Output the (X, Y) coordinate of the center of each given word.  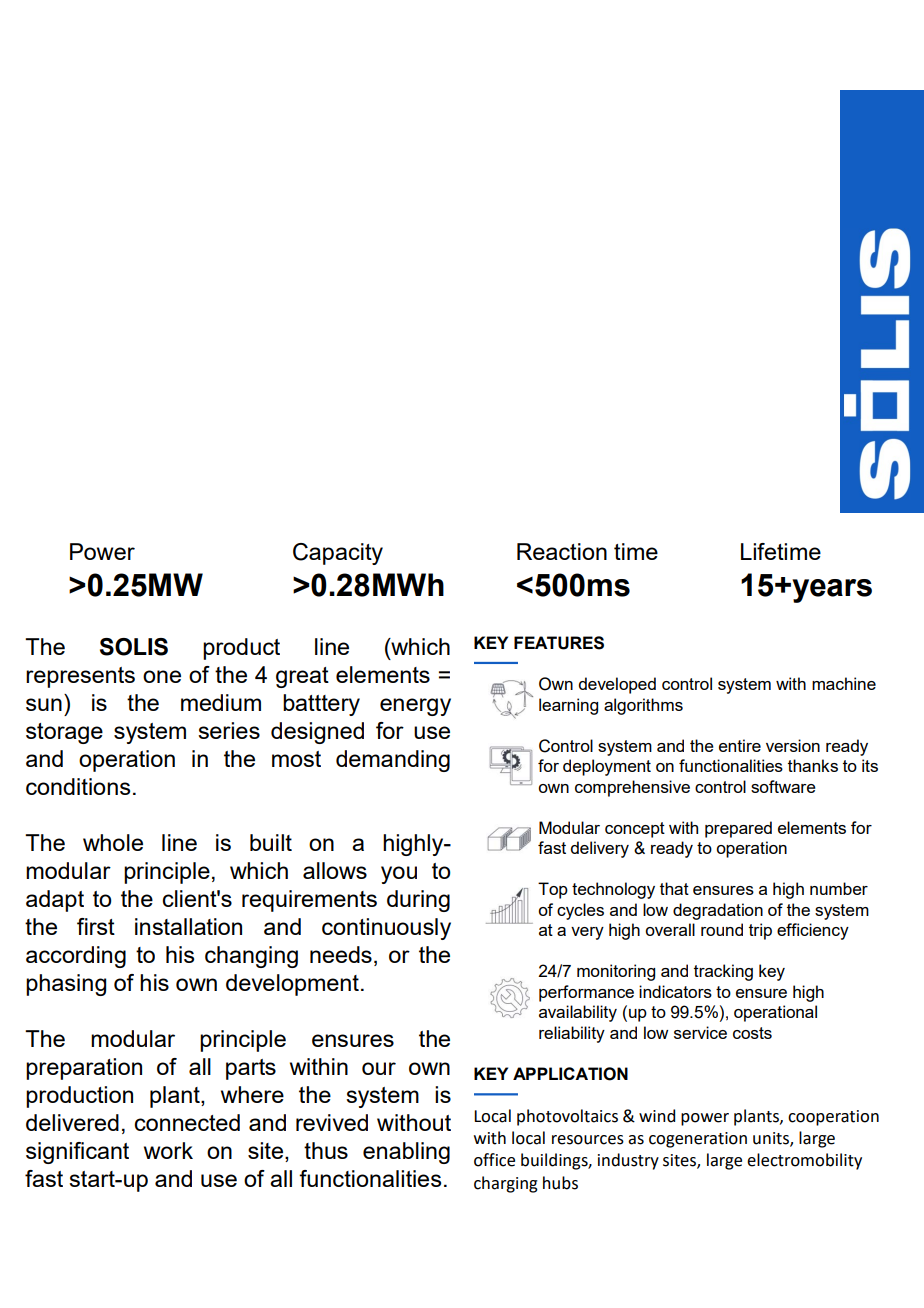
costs (752, 1033)
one (162, 676)
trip (760, 931)
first (96, 926)
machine (844, 683)
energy (415, 707)
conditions (78, 786)
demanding (393, 761)
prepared (738, 829)
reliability (572, 1034)
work (168, 1150)
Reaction (562, 551)
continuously (386, 929)
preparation (84, 1069)
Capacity (338, 554)
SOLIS (134, 647)
